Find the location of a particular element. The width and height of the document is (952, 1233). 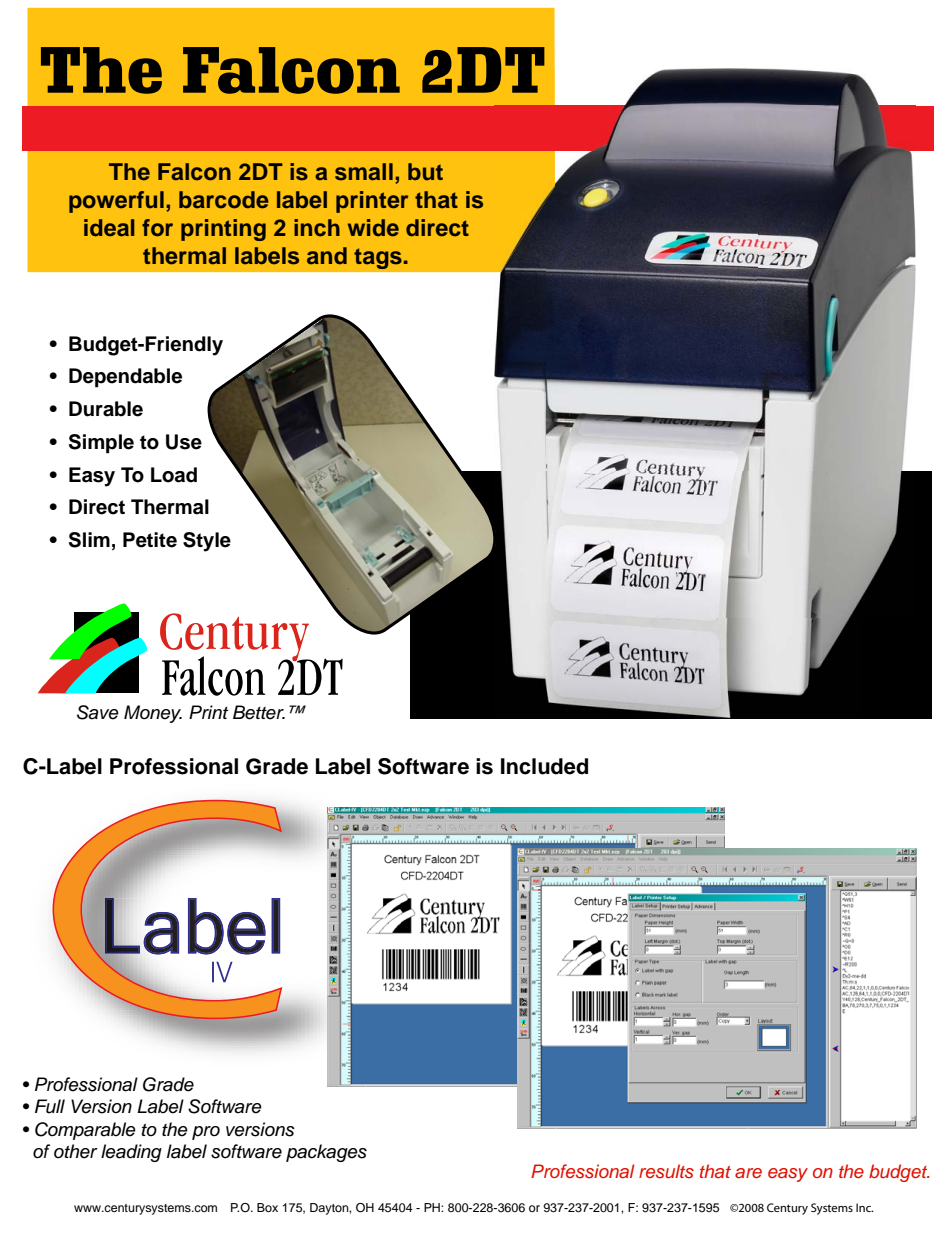

but is located at coordinates (425, 171).
